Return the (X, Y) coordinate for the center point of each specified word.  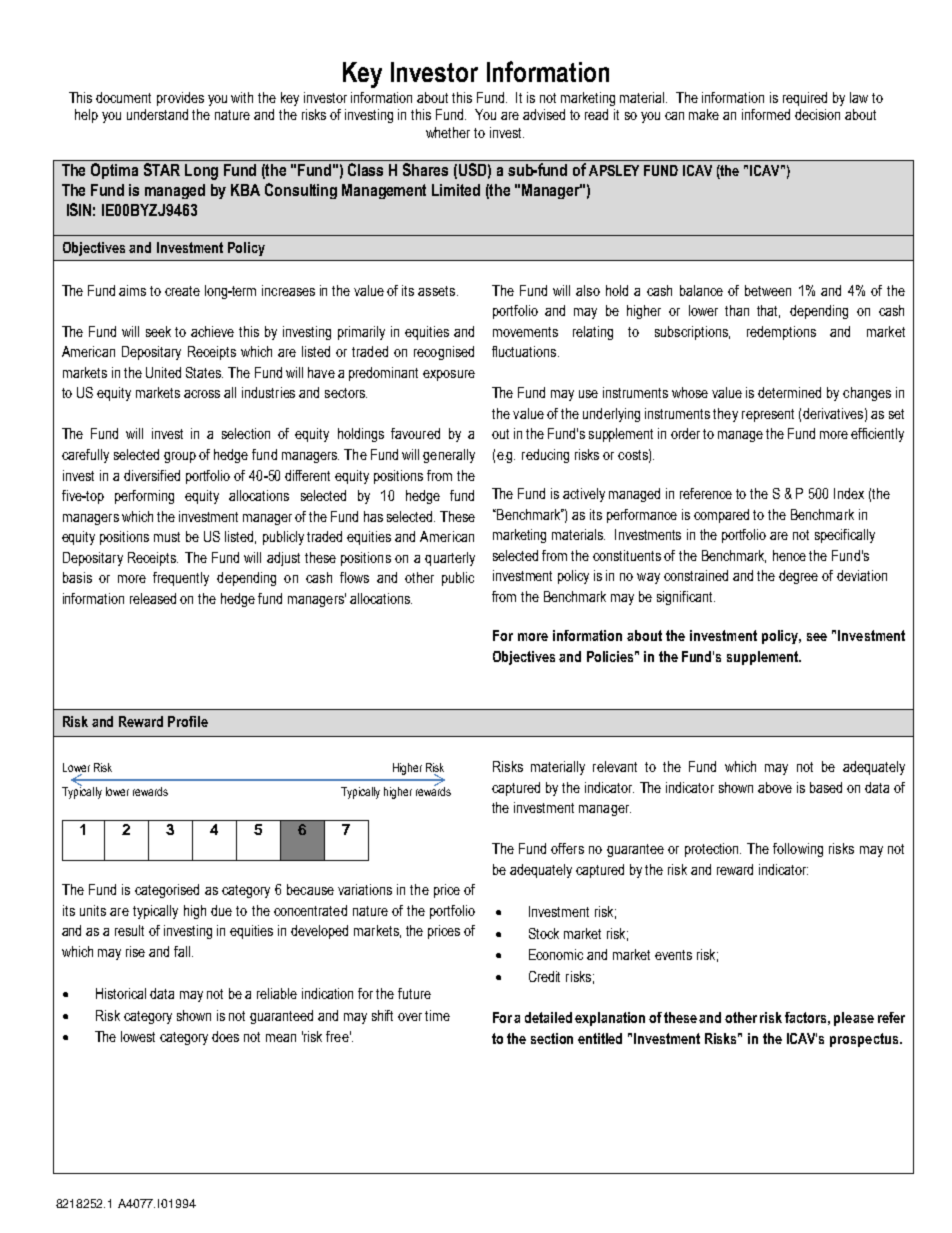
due (221, 910)
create (182, 291)
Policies (612, 656)
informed (766, 114)
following (798, 850)
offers (567, 848)
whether (448, 132)
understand (157, 114)
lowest (138, 1036)
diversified (152, 475)
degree (798, 577)
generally (449, 456)
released (153, 598)
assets (438, 291)
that (768, 311)
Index (849, 493)
